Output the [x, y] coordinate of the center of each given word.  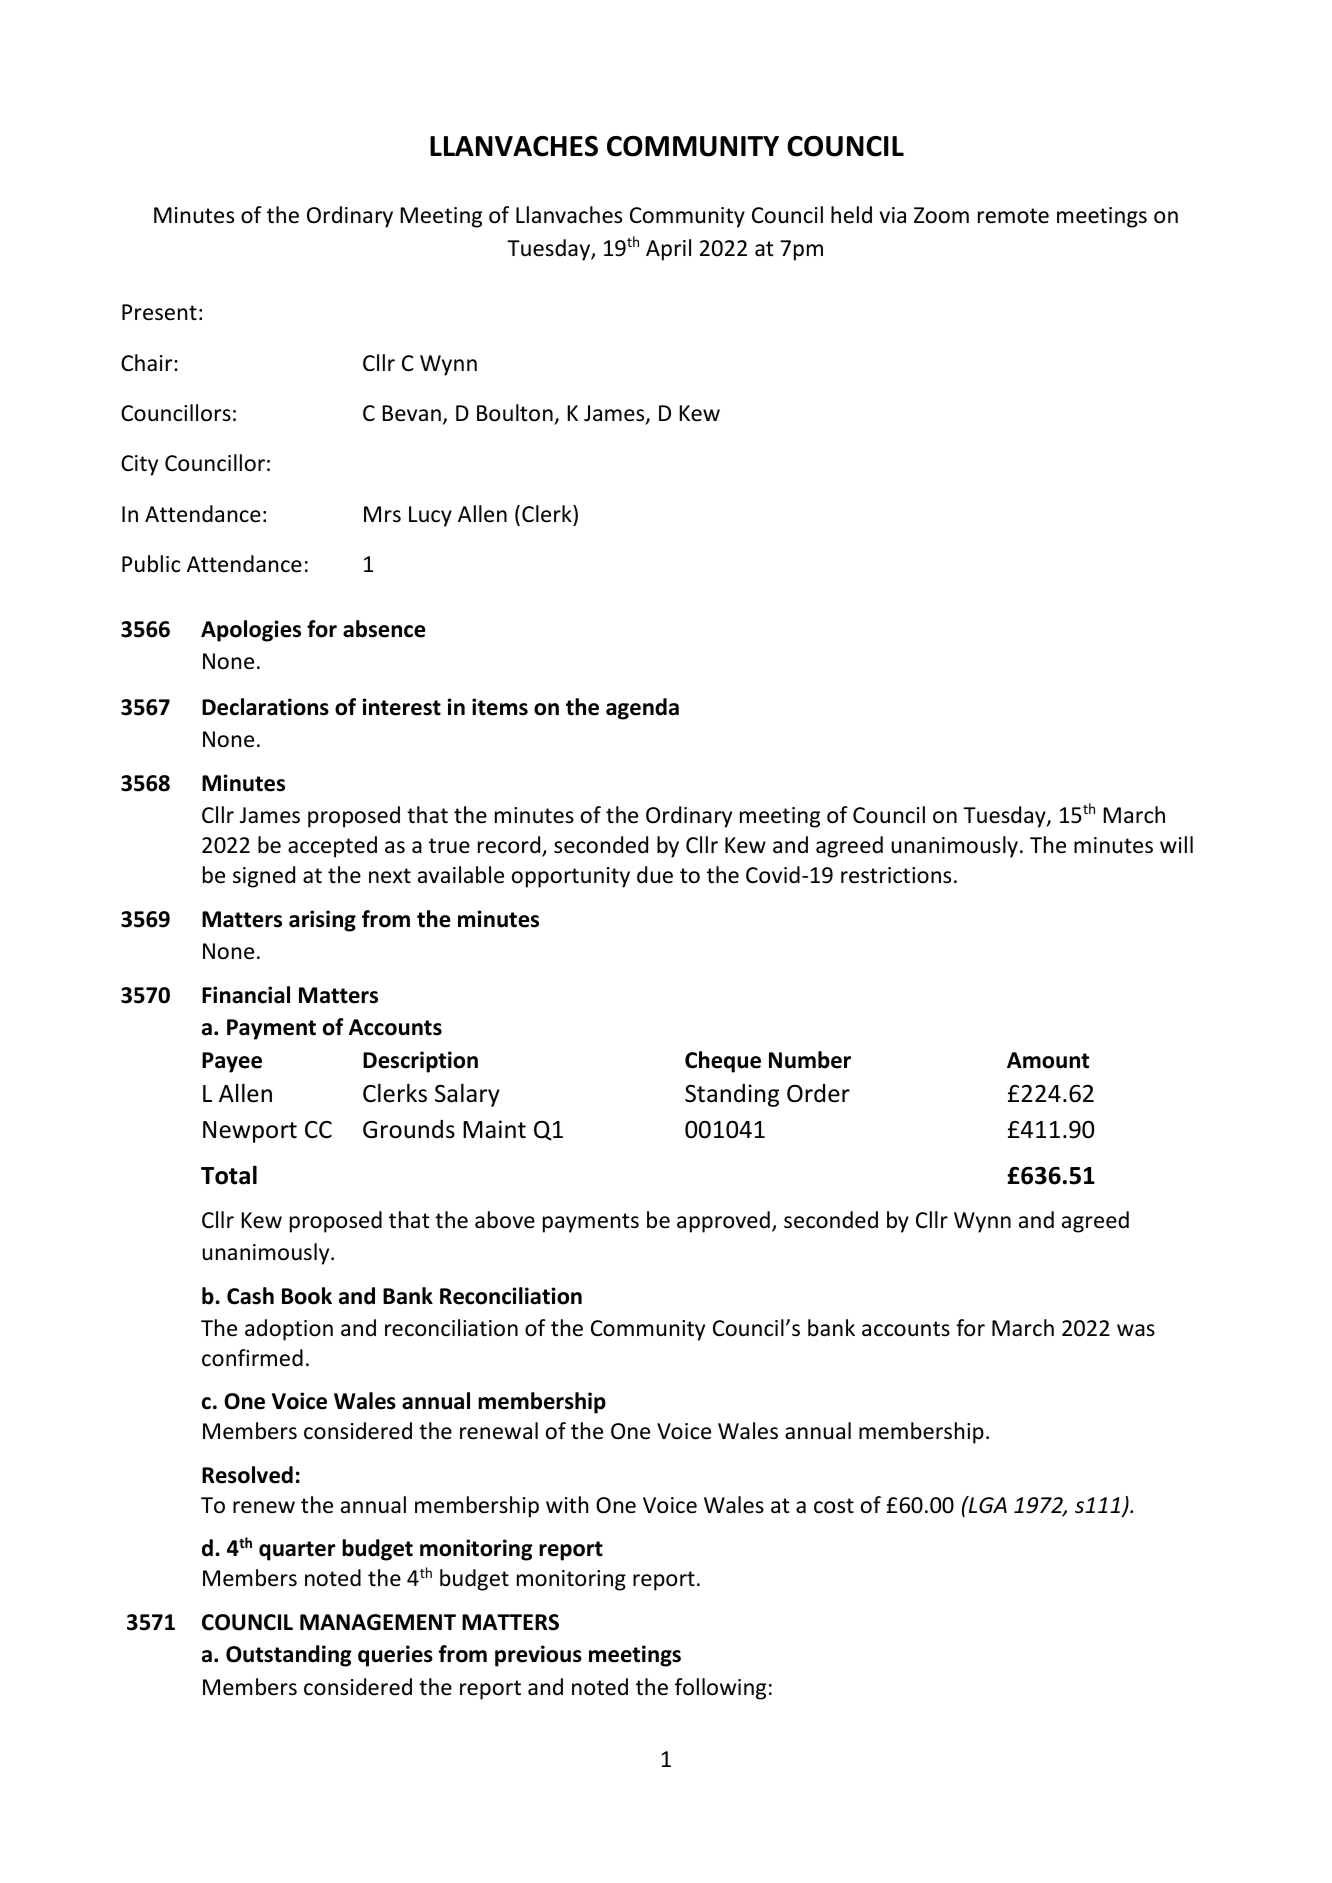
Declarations [265, 707]
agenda [642, 709]
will [1176, 844]
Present [159, 312]
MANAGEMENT [378, 1622]
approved [723, 1222]
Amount [1048, 1060]
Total [229, 1175]
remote [1013, 216]
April [668, 250]
